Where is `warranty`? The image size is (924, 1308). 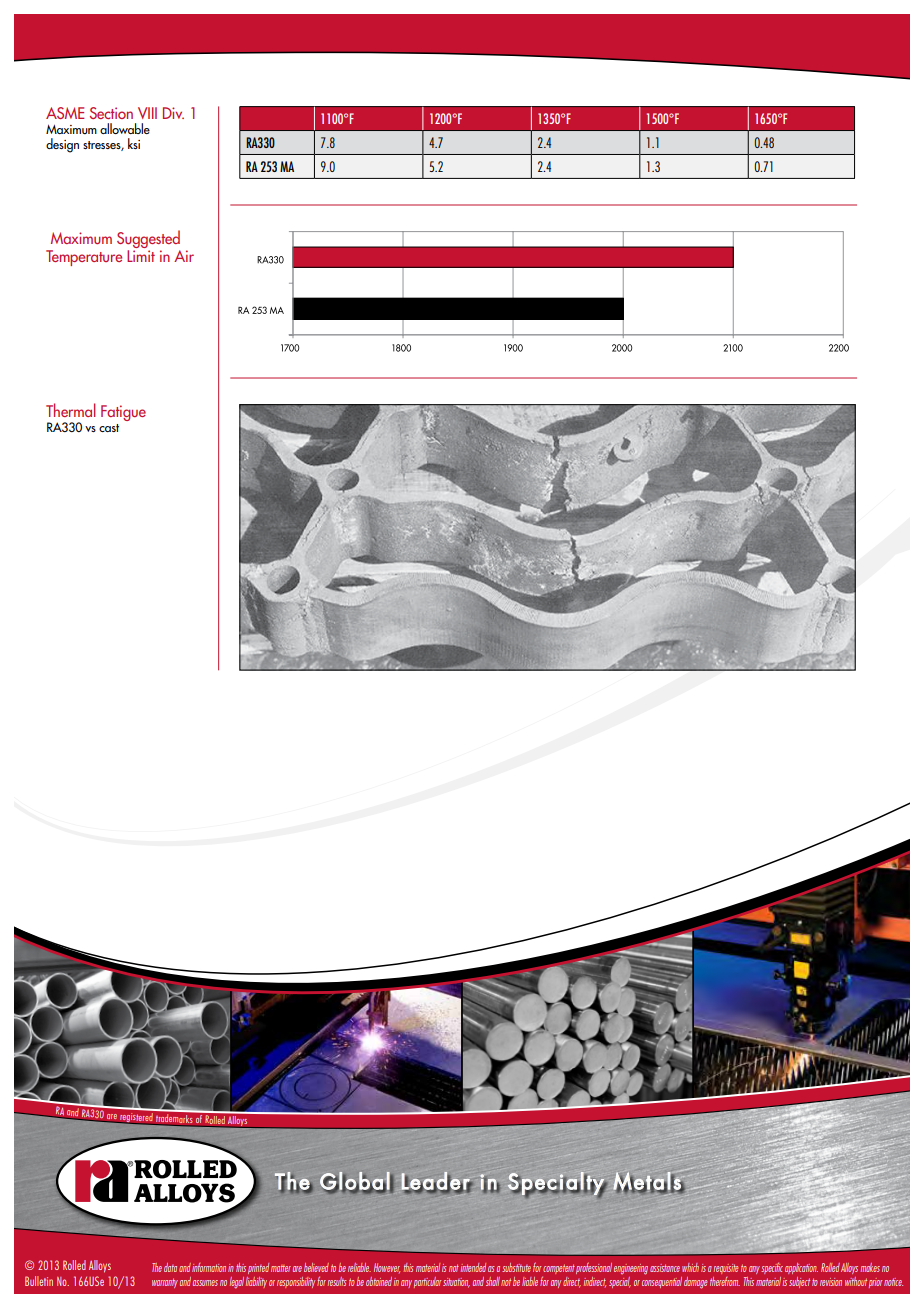
warranty is located at coordinates (165, 1283).
